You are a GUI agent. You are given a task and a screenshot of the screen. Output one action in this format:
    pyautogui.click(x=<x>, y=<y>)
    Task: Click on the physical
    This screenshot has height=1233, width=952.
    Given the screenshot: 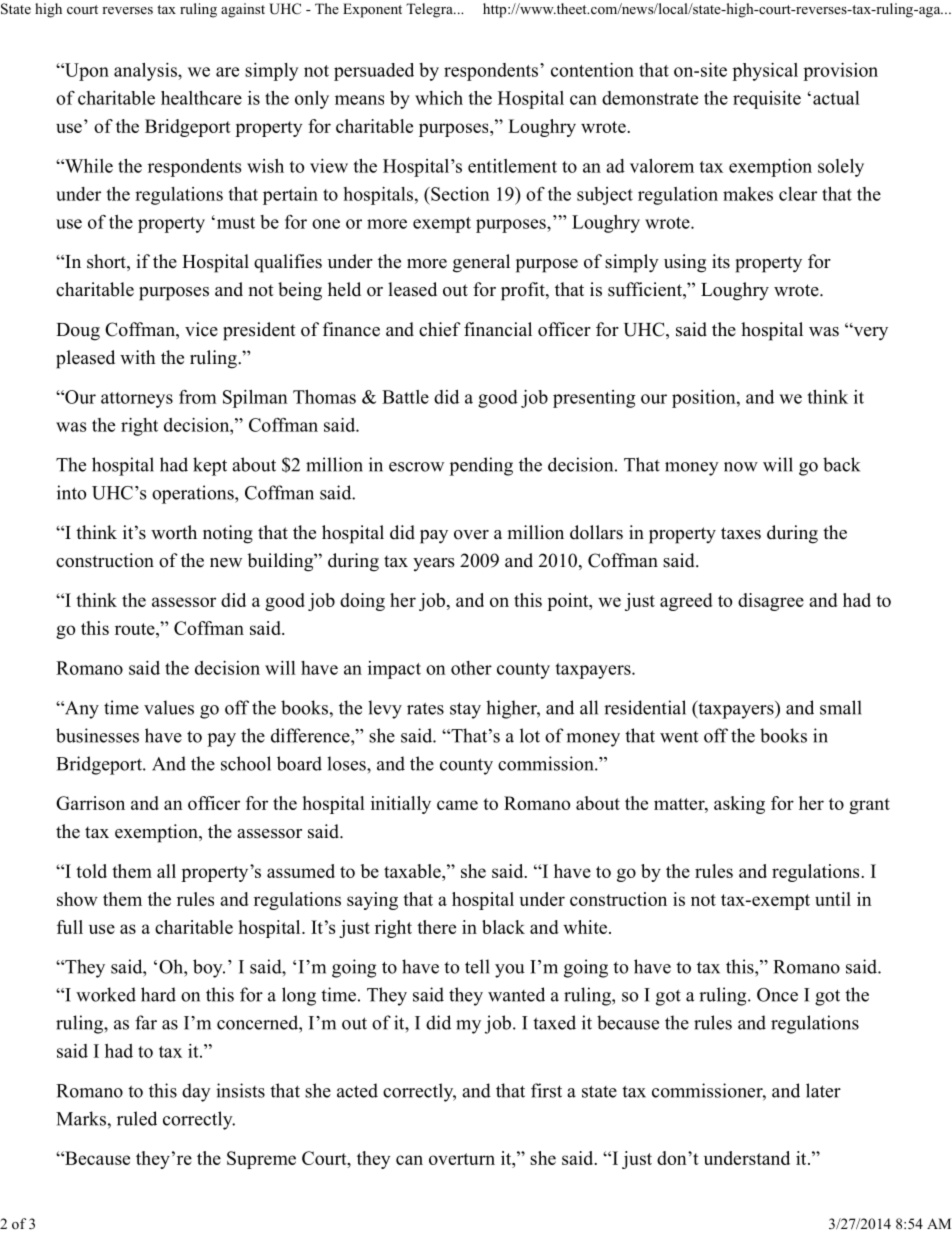 What is the action you would take?
    pyautogui.click(x=765, y=72)
